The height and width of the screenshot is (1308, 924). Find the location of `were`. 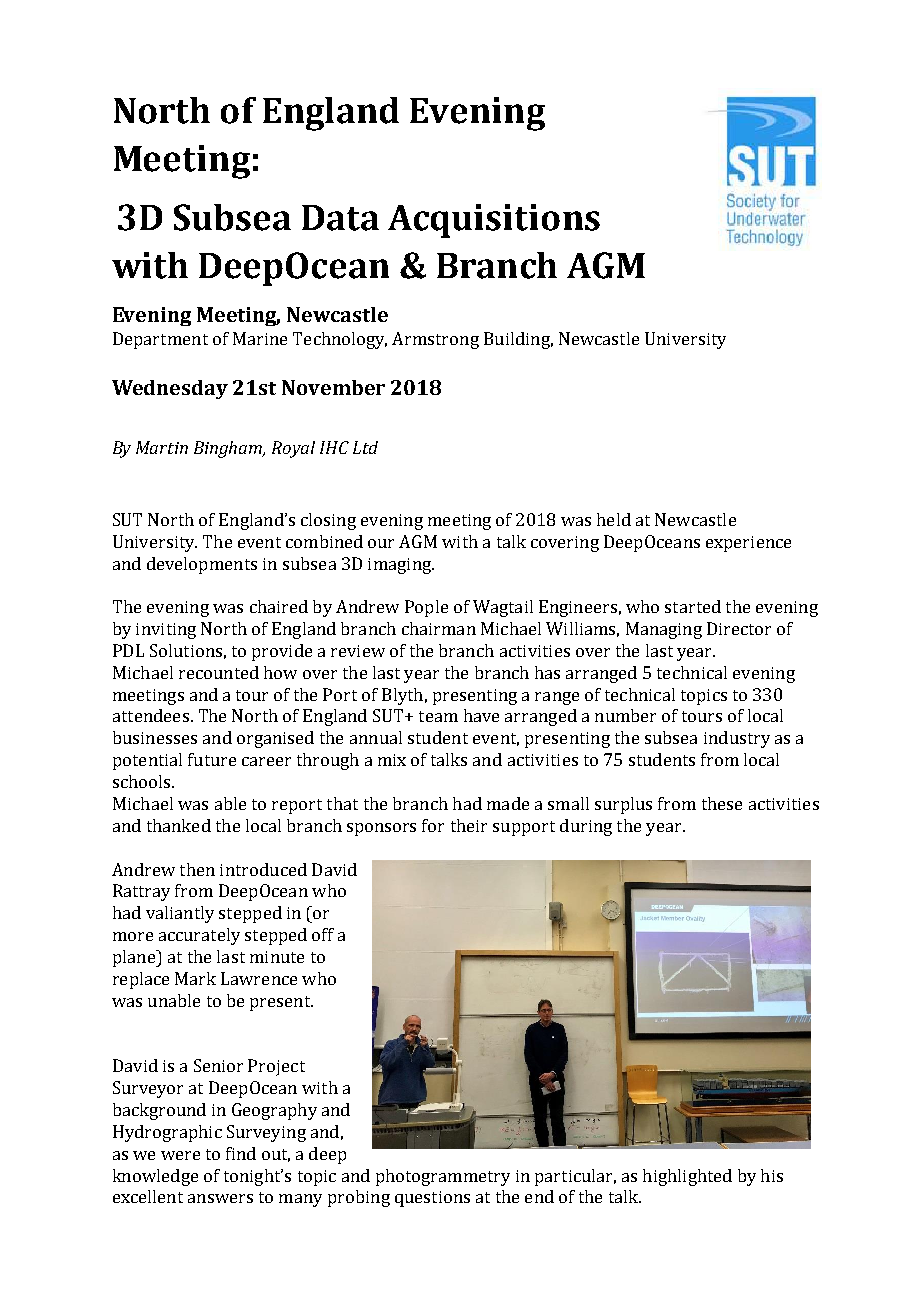

were is located at coordinates (180, 1155).
